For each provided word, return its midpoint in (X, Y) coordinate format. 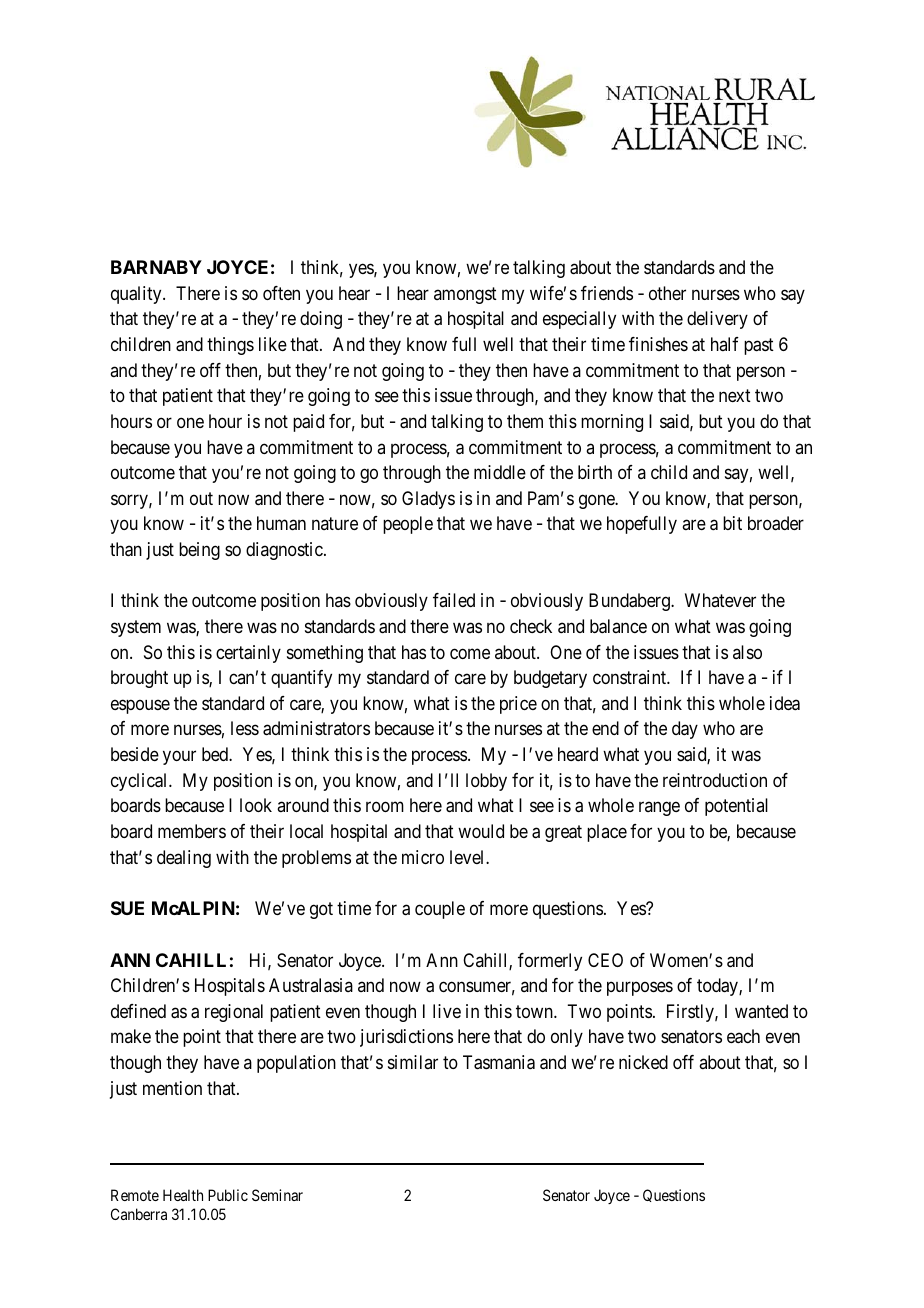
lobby (486, 782)
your (179, 758)
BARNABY (156, 267)
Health (183, 1195)
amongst (465, 295)
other (667, 293)
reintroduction (715, 780)
